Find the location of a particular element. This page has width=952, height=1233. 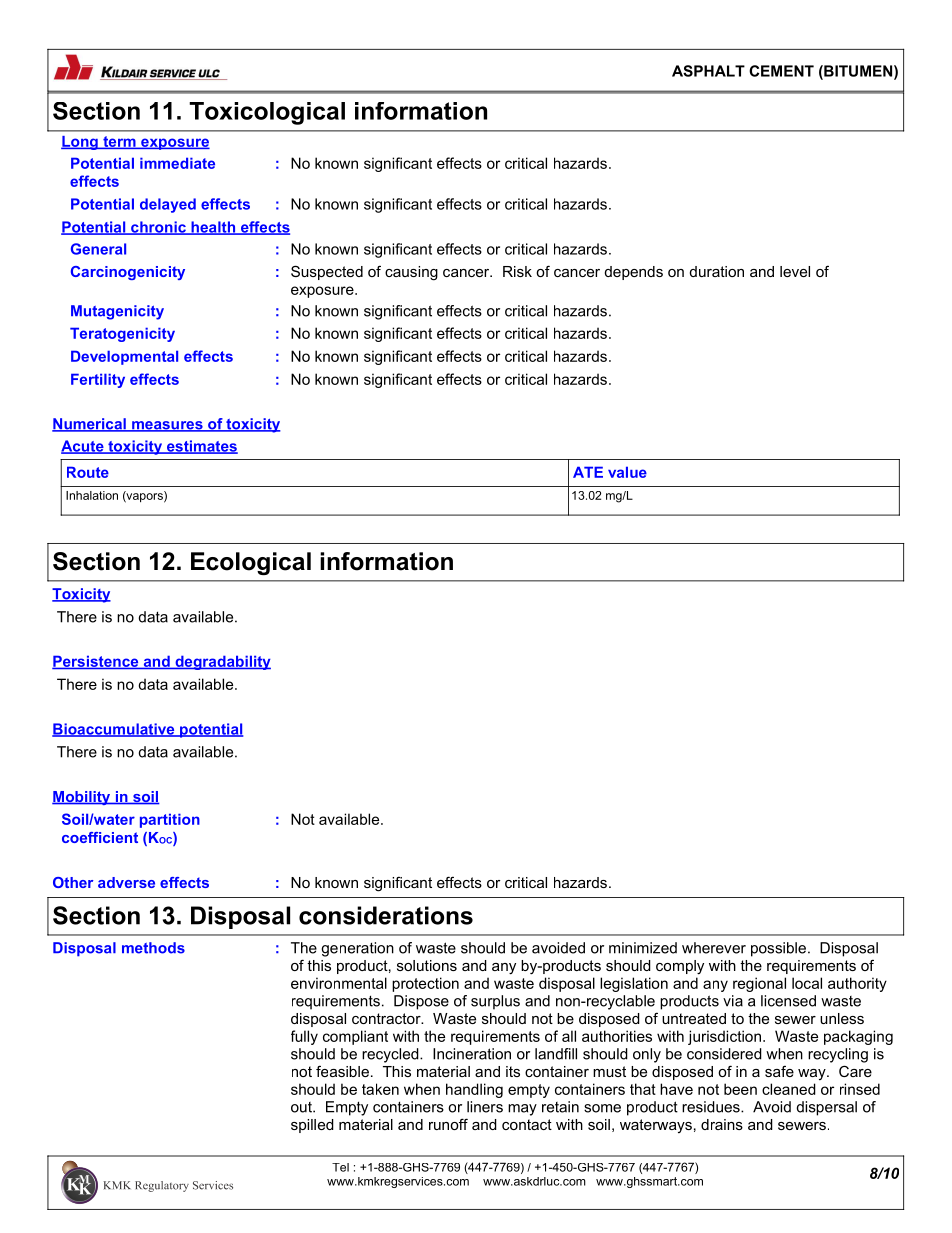

runoff is located at coordinates (448, 1124).
